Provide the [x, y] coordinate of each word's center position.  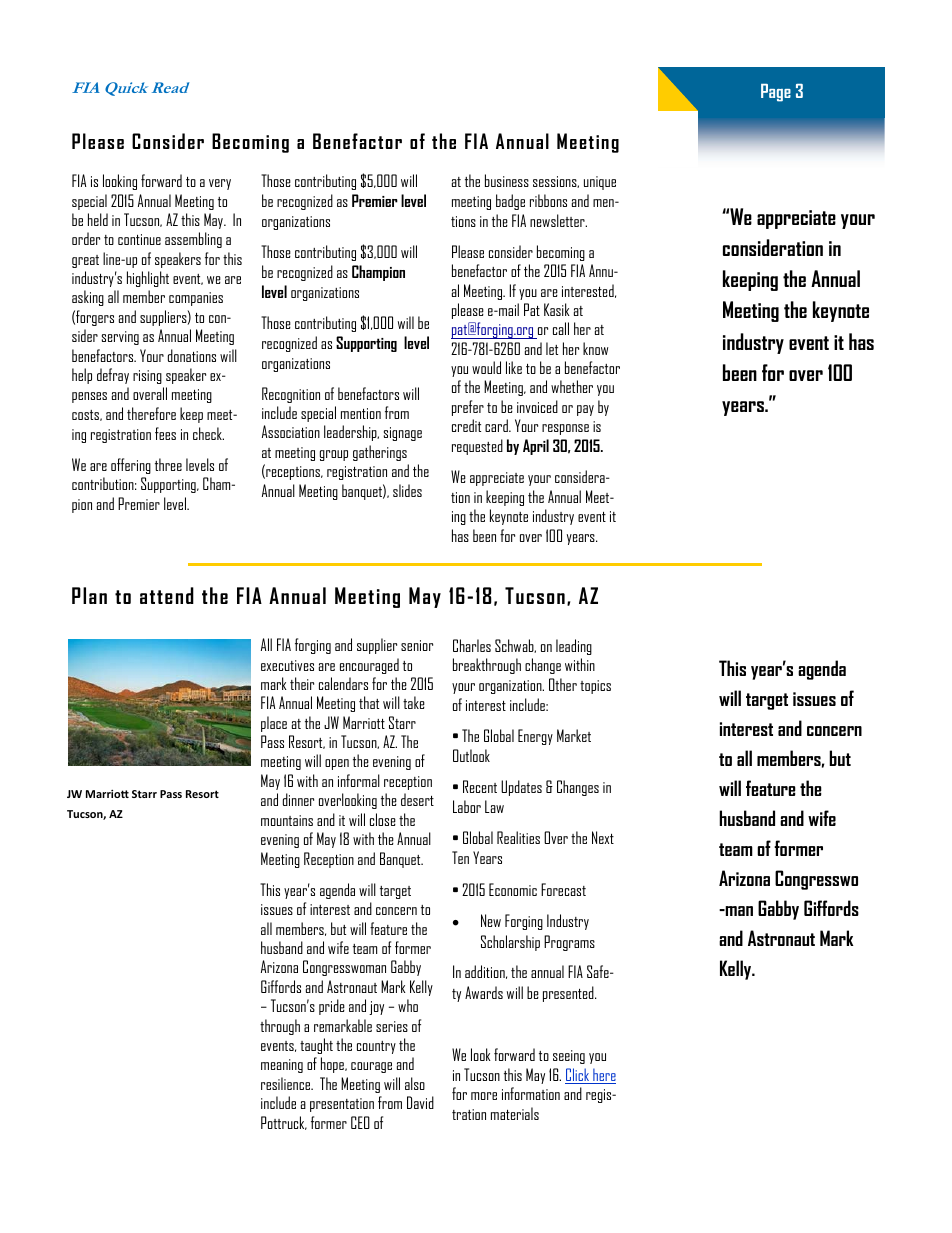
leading [574, 647]
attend [167, 595]
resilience [286, 1083]
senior [417, 645]
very [220, 184]
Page [776, 93]
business [507, 180]
